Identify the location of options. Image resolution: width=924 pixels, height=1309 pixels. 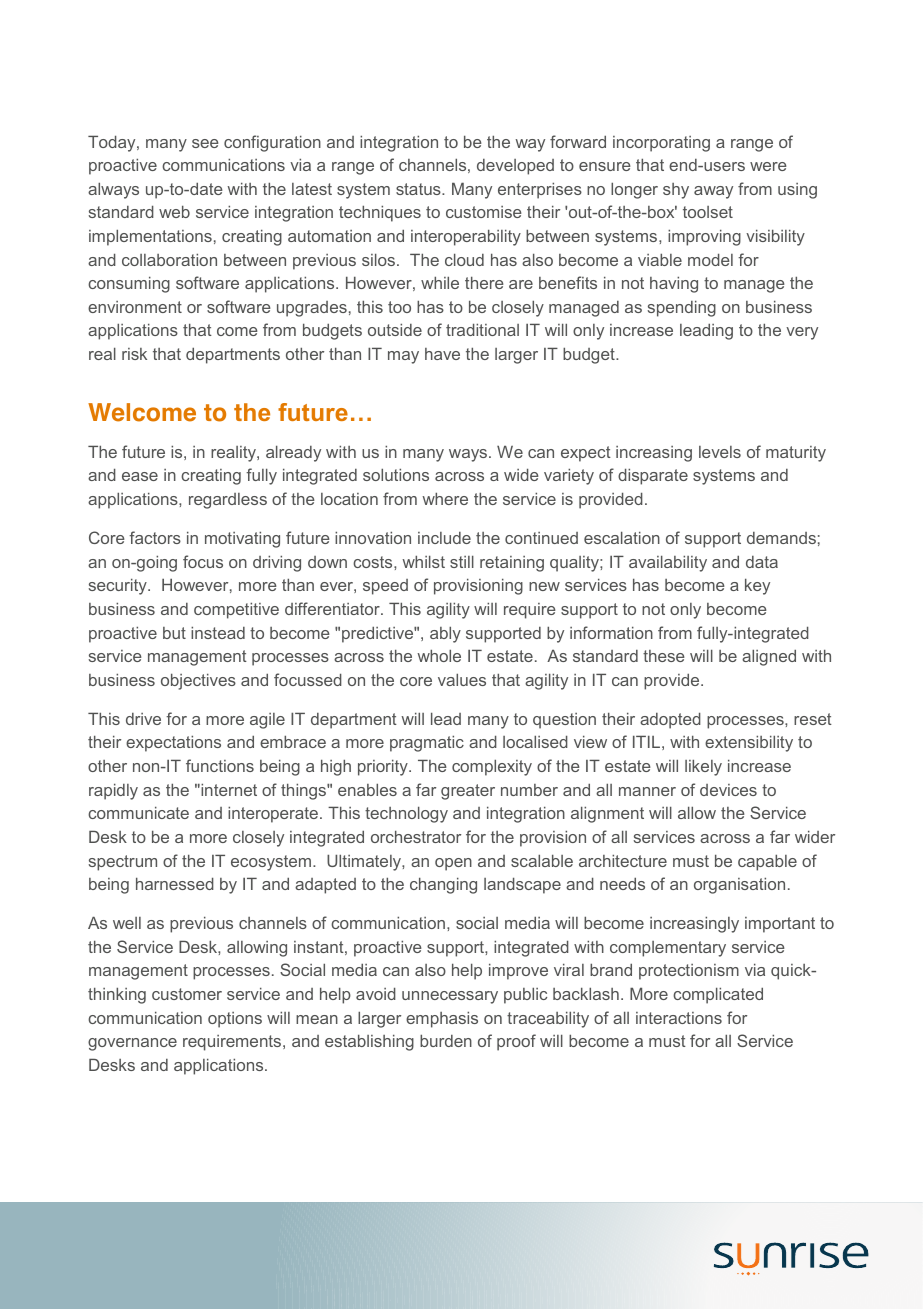
(235, 1020).
